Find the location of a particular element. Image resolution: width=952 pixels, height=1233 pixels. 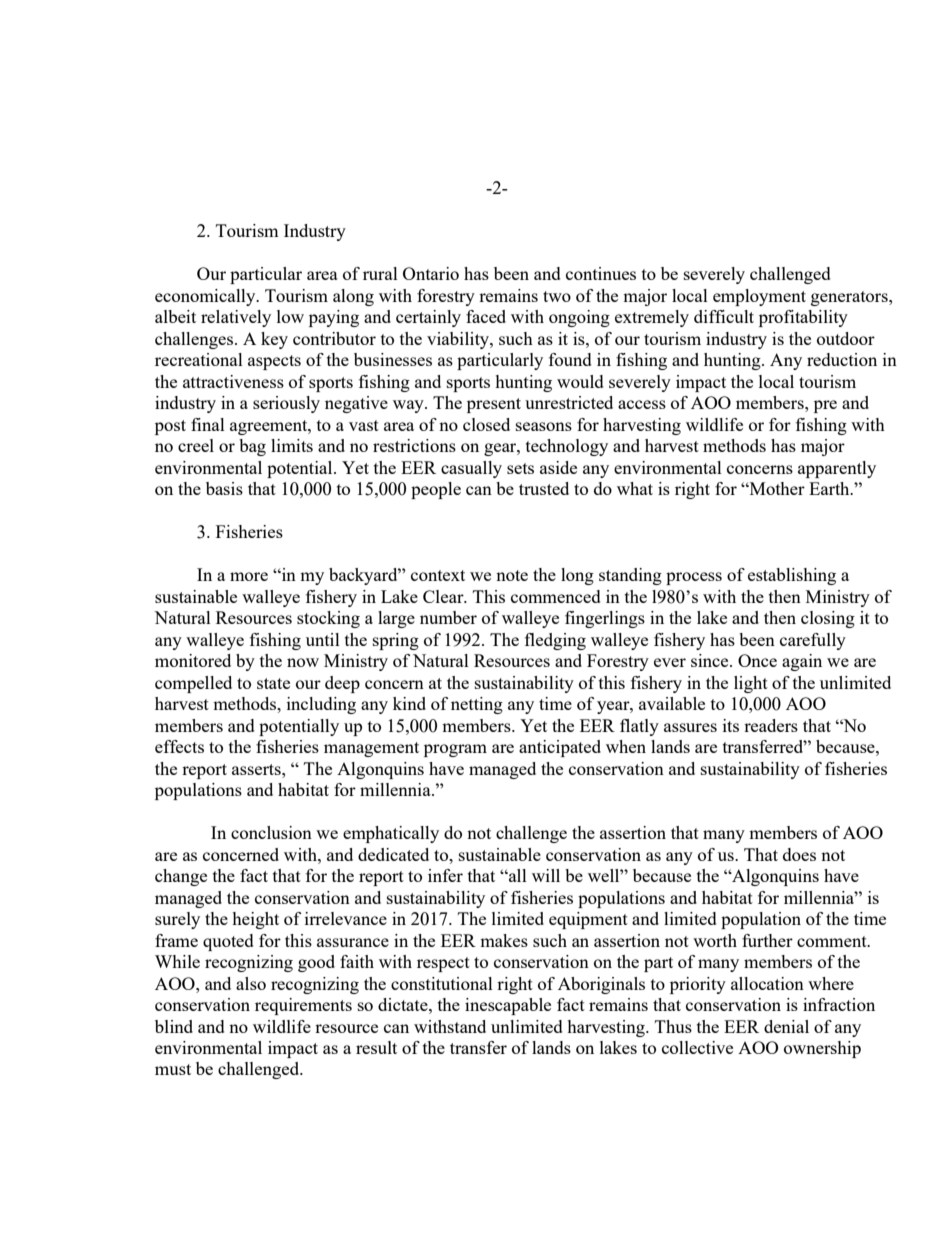

employment is located at coordinates (759, 297).
